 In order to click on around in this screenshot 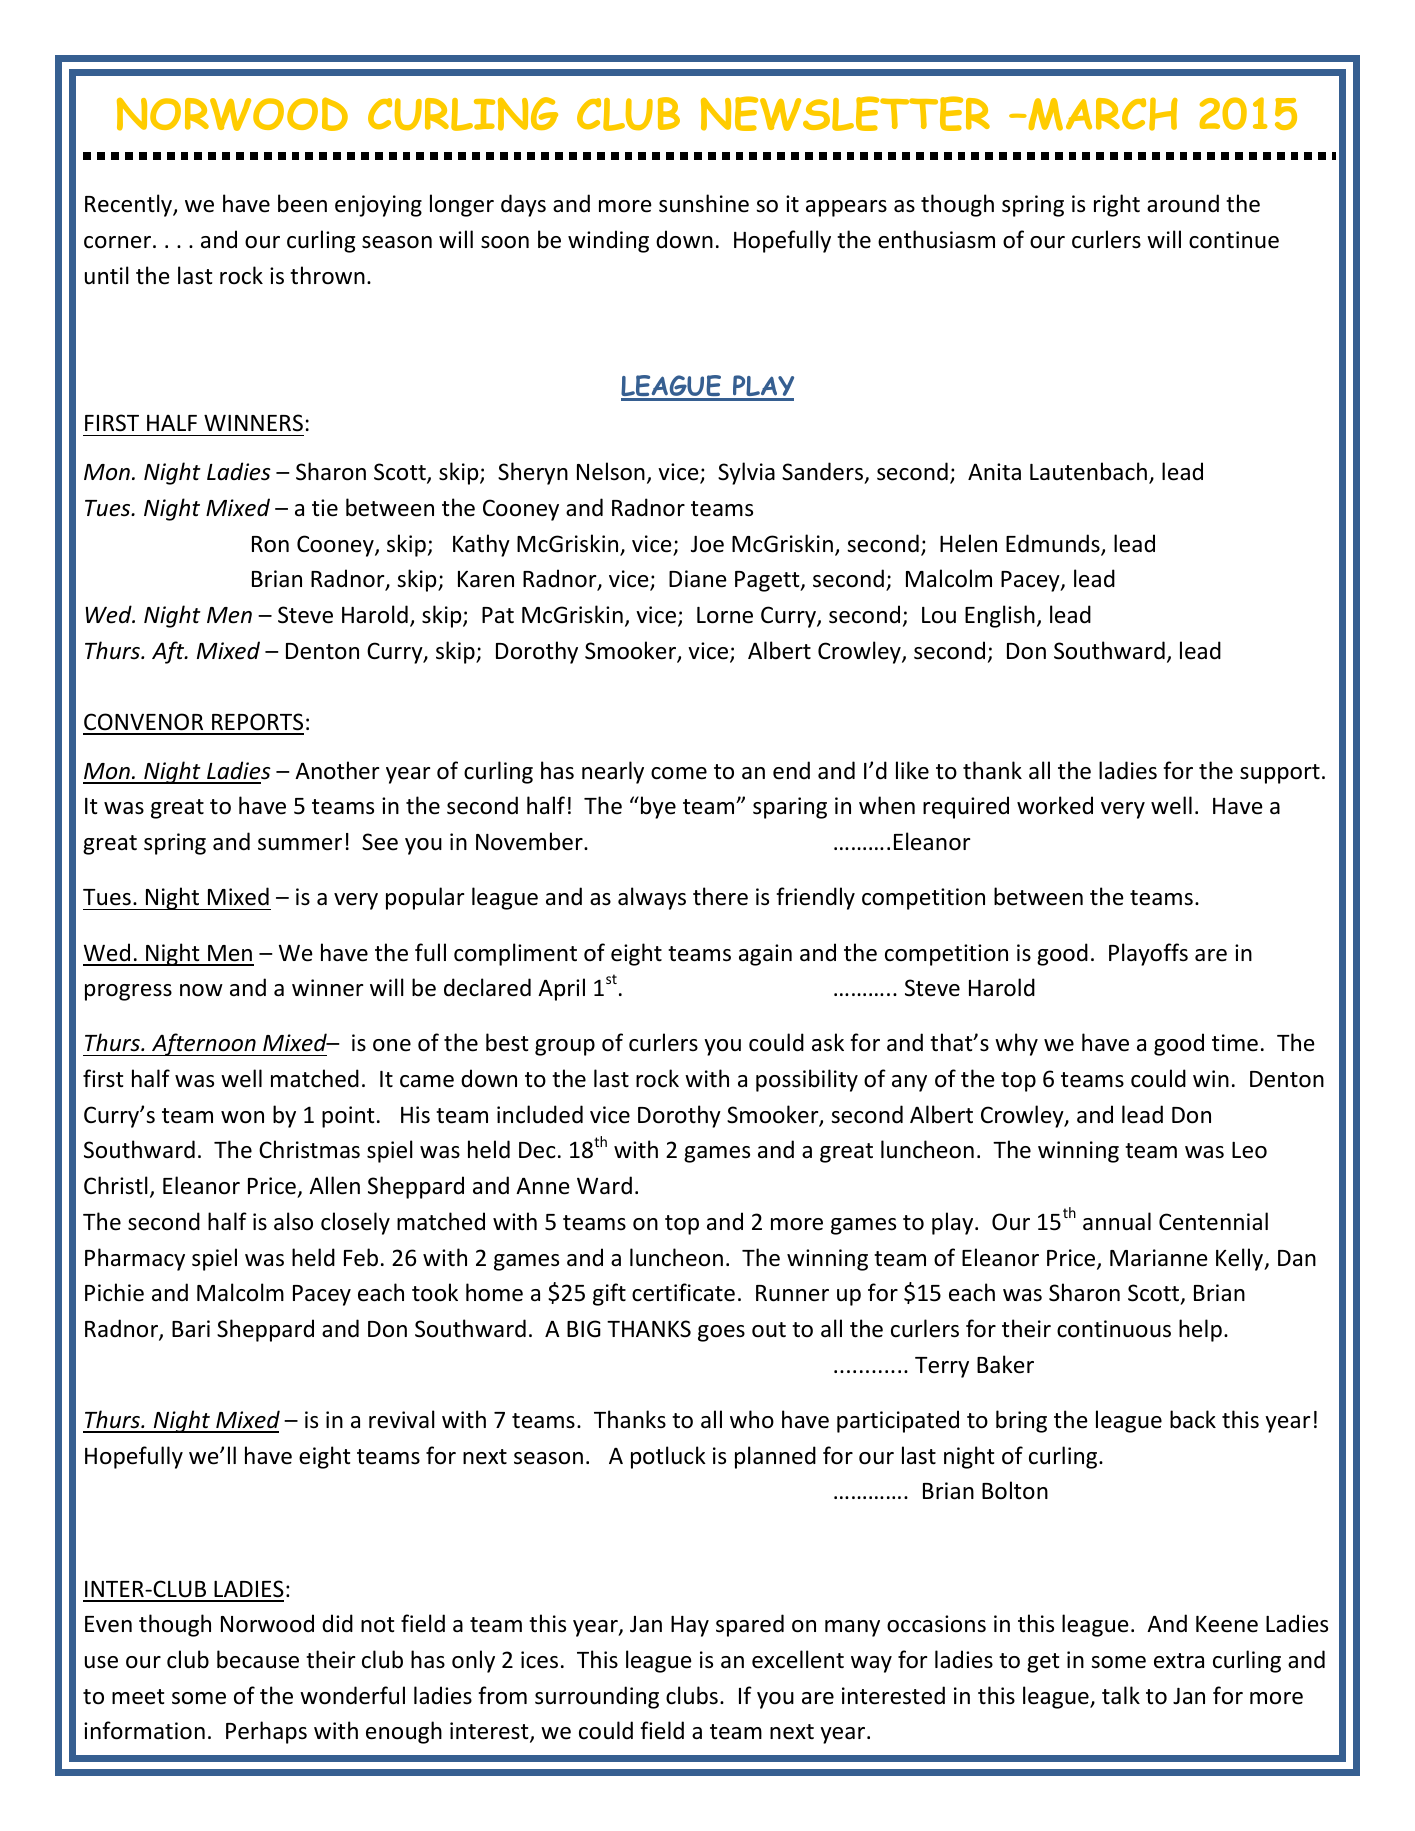, I will do `click(1183, 203)`.
